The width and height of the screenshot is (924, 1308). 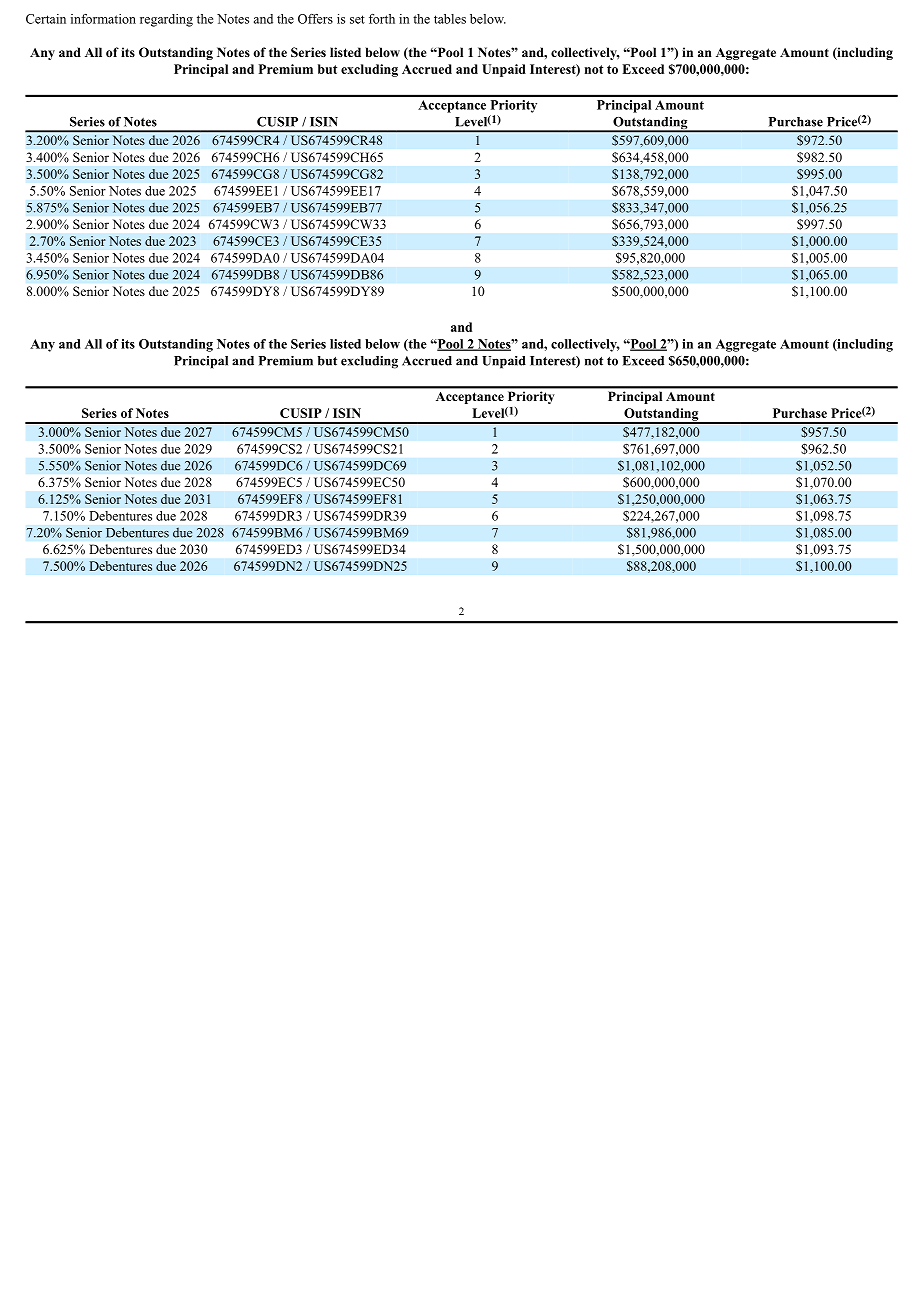 What do you see at coordinates (382, 19) in the screenshot?
I see `forth` at bounding box center [382, 19].
